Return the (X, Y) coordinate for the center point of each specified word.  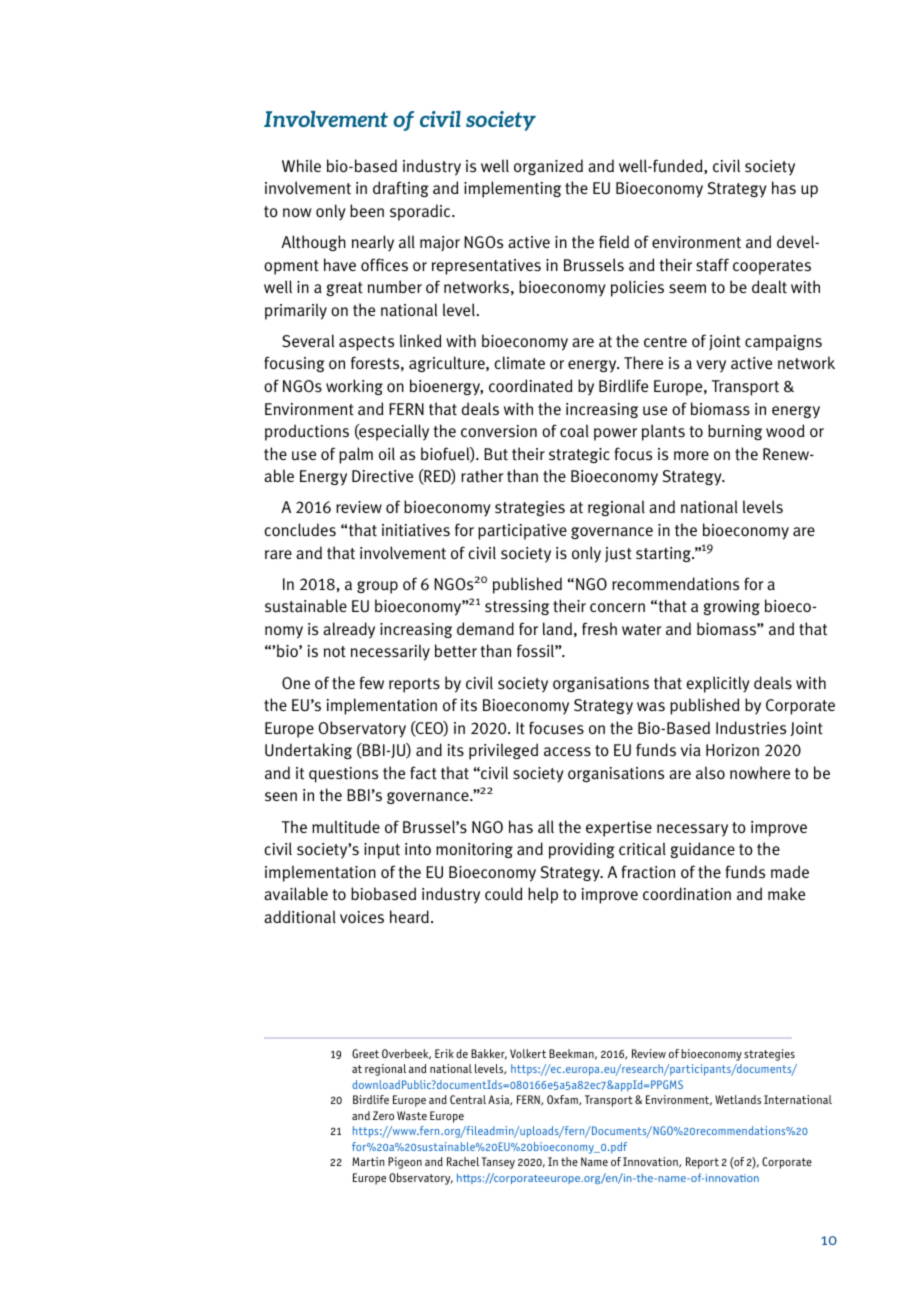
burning (735, 432)
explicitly (718, 684)
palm (356, 455)
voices (362, 917)
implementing (512, 189)
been (367, 210)
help (543, 895)
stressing (517, 607)
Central (468, 1099)
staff (712, 265)
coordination (687, 894)
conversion (499, 431)
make (786, 893)
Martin (368, 1161)
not (335, 651)
